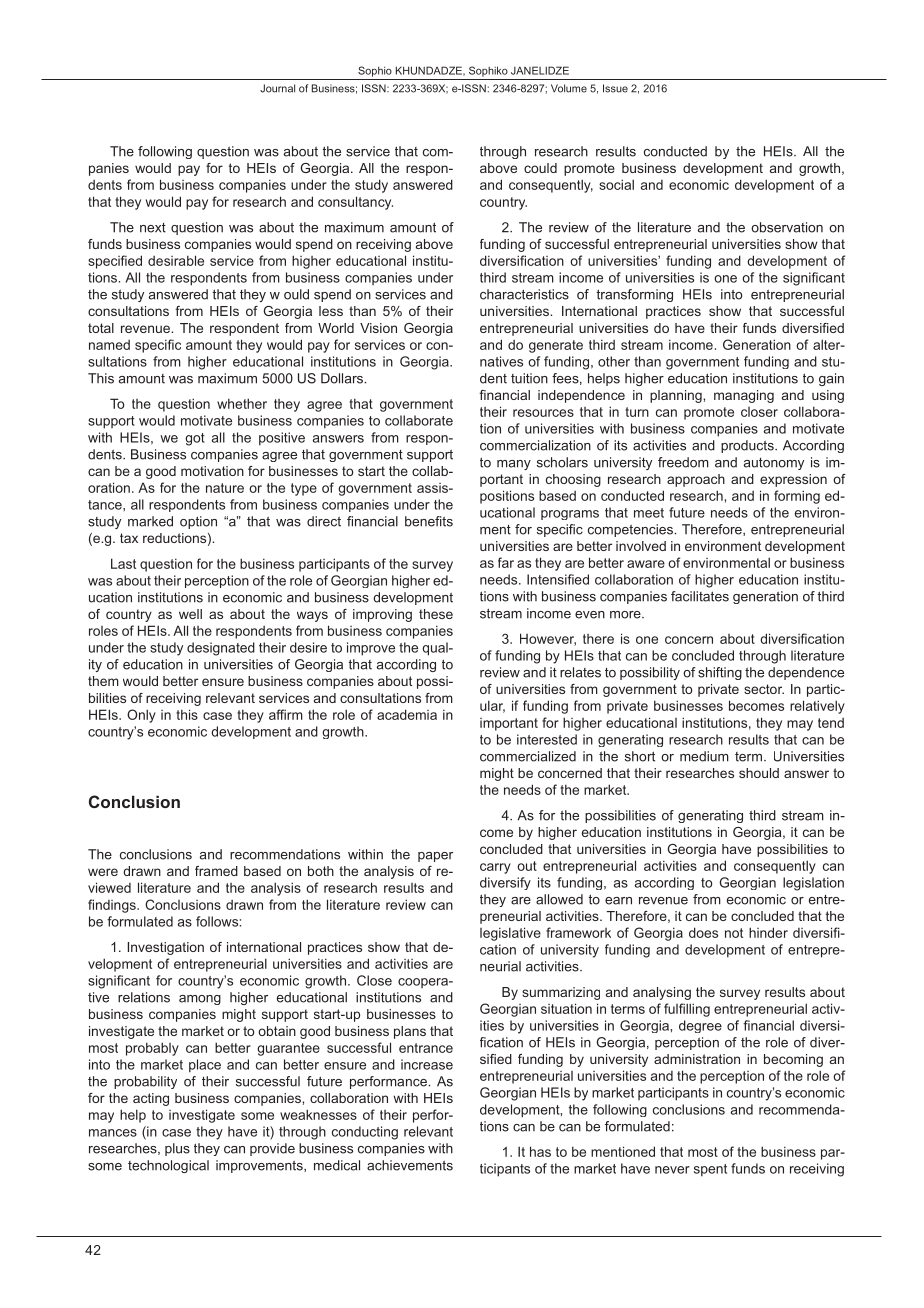 This screenshot has width=924, height=1308. I want to click on Volume, so click(569, 88).
